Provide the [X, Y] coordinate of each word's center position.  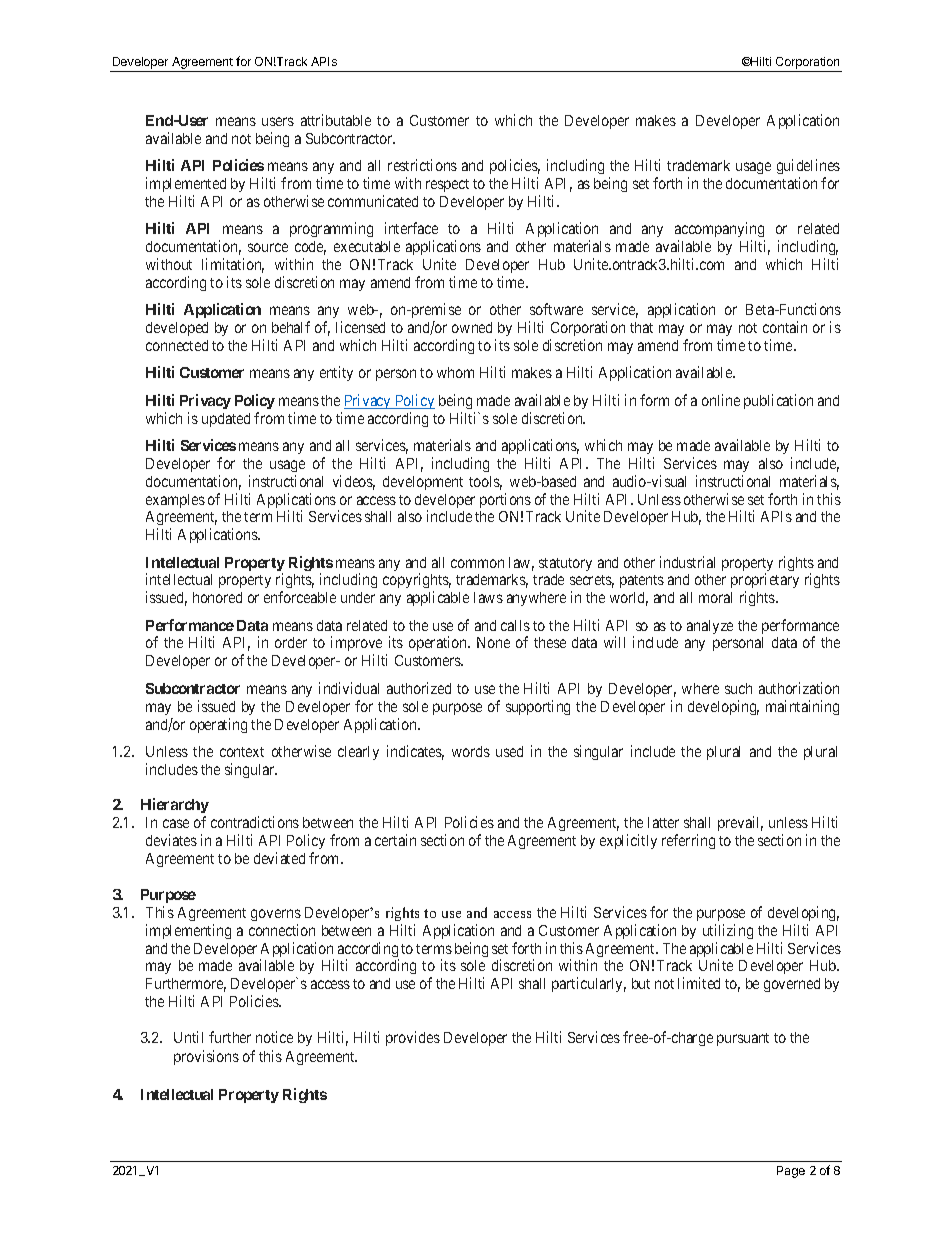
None [493, 642]
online [721, 400]
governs [276, 915]
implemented [186, 184]
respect [447, 185]
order [291, 642]
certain [395, 840]
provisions [206, 1057]
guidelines [808, 168]
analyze [710, 627]
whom [455, 372]
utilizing [728, 931]
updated [226, 420]
